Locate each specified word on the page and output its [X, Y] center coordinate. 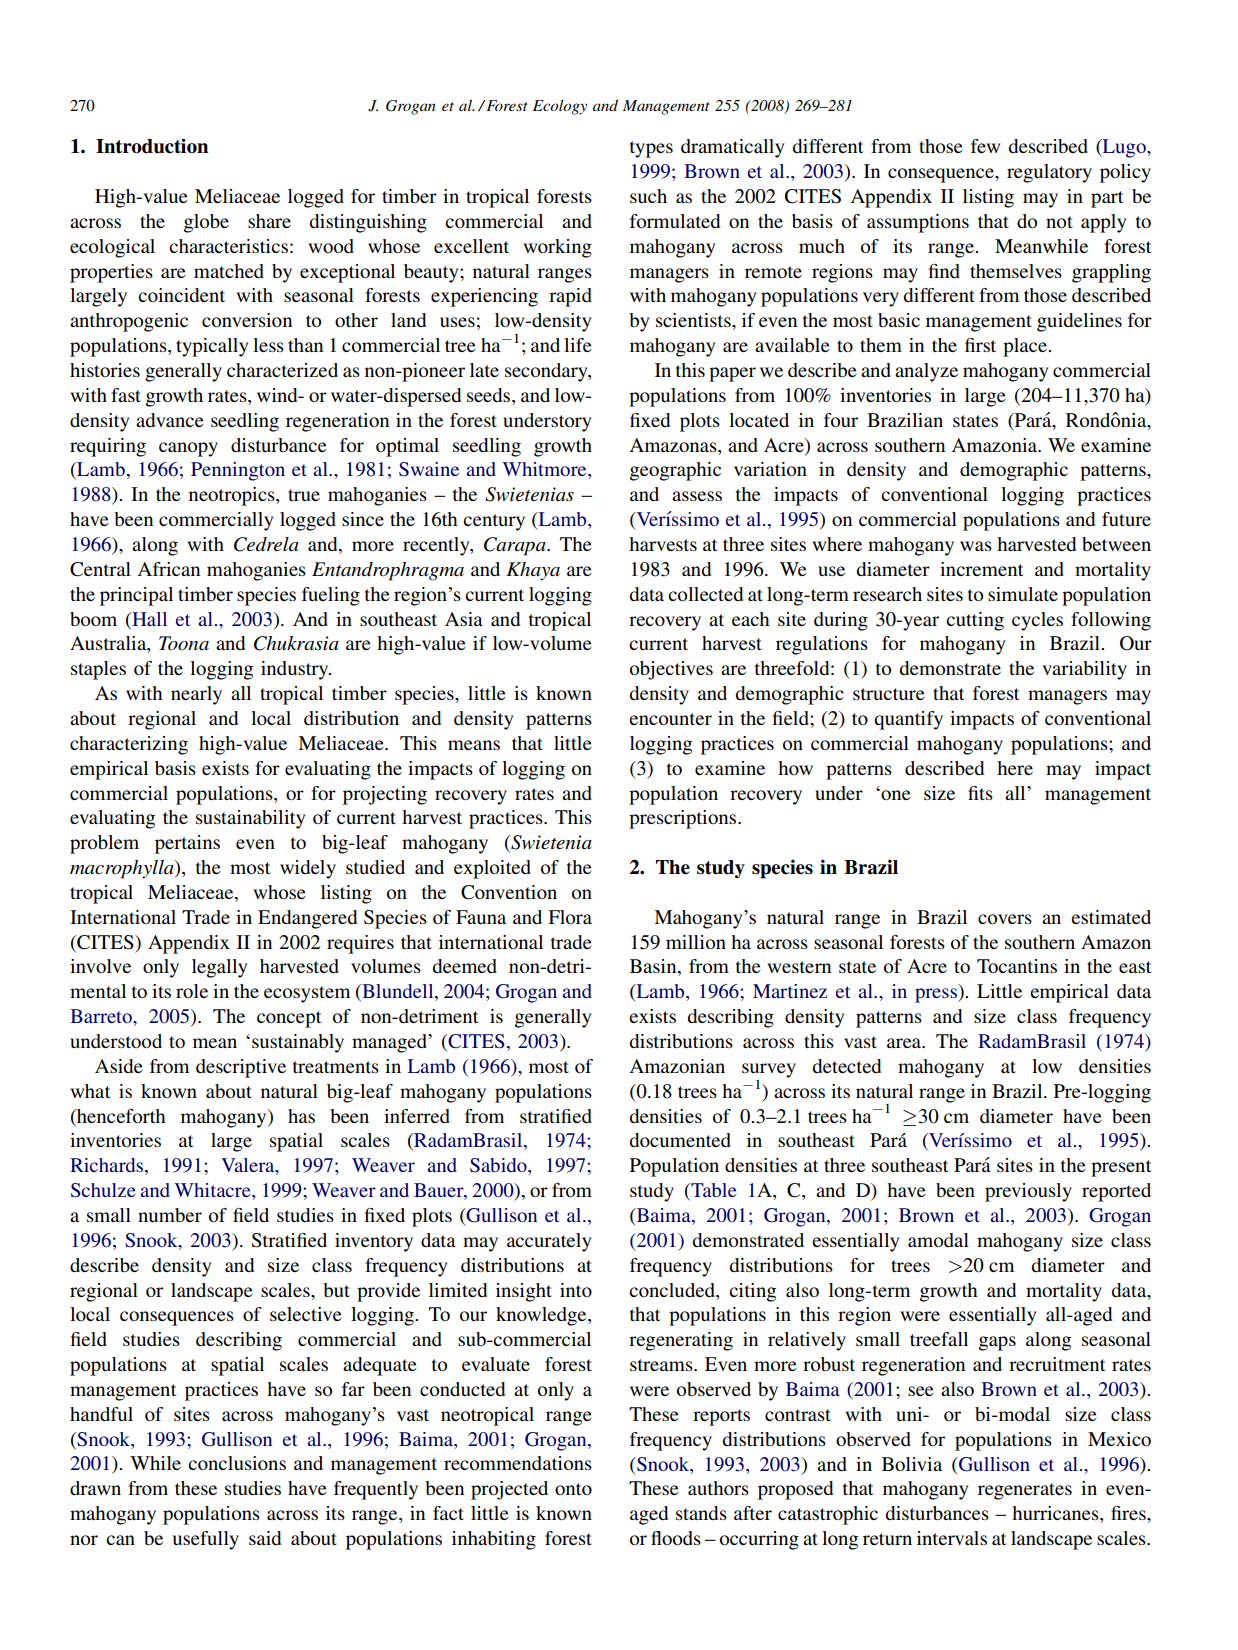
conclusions [237, 1463]
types [651, 149]
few [985, 146]
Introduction [152, 146]
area [905, 1043]
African [169, 569]
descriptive [241, 1068]
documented [680, 1140]
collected [705, 594]
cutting [975, 621]
